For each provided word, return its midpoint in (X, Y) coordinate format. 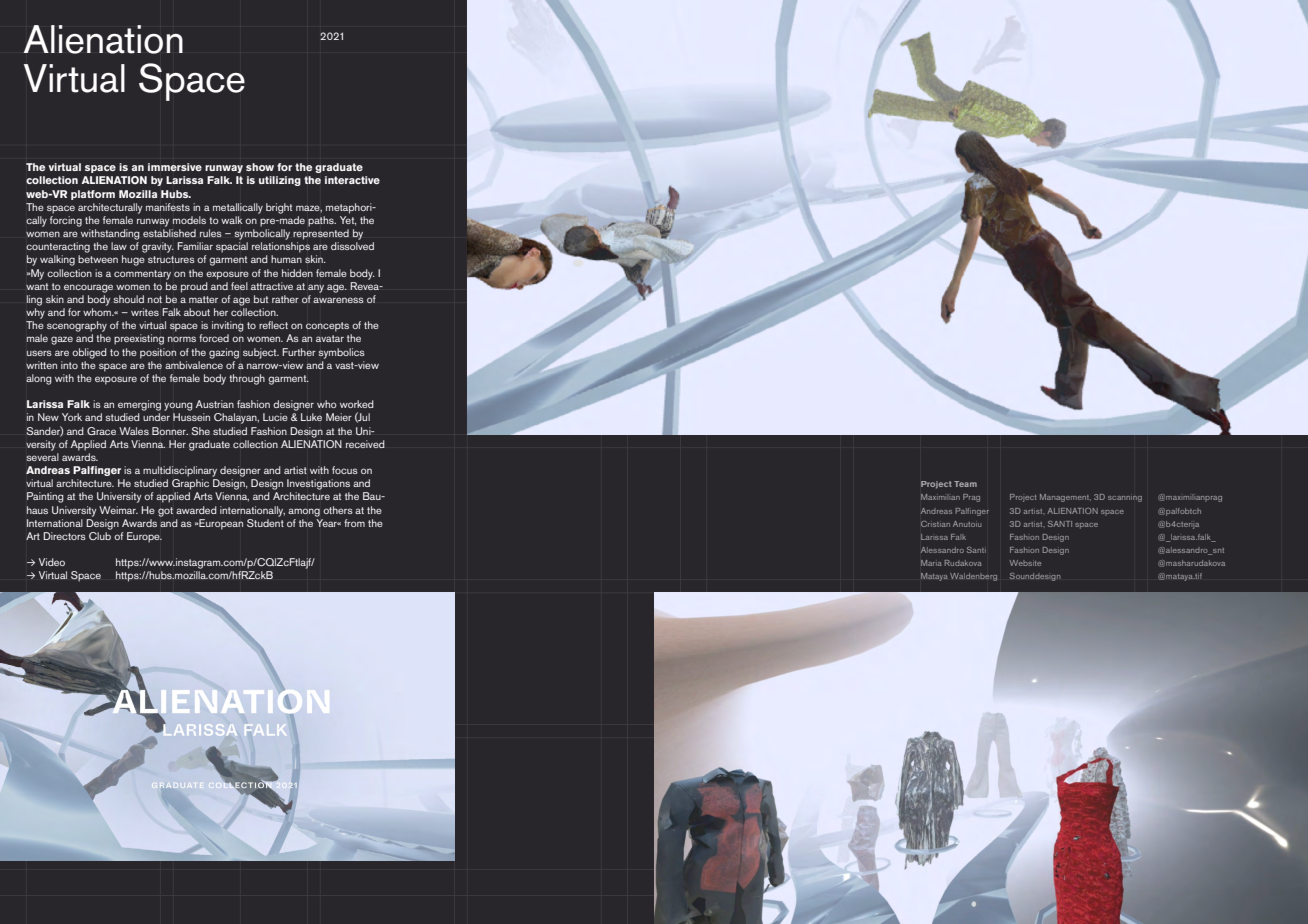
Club (100, 536)
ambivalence (194, 365)
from (354, 523)
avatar (330, 338)
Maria (931, 563)
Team (965, 484)
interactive (352, 180)
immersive (175, 167)
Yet (348, 221)
